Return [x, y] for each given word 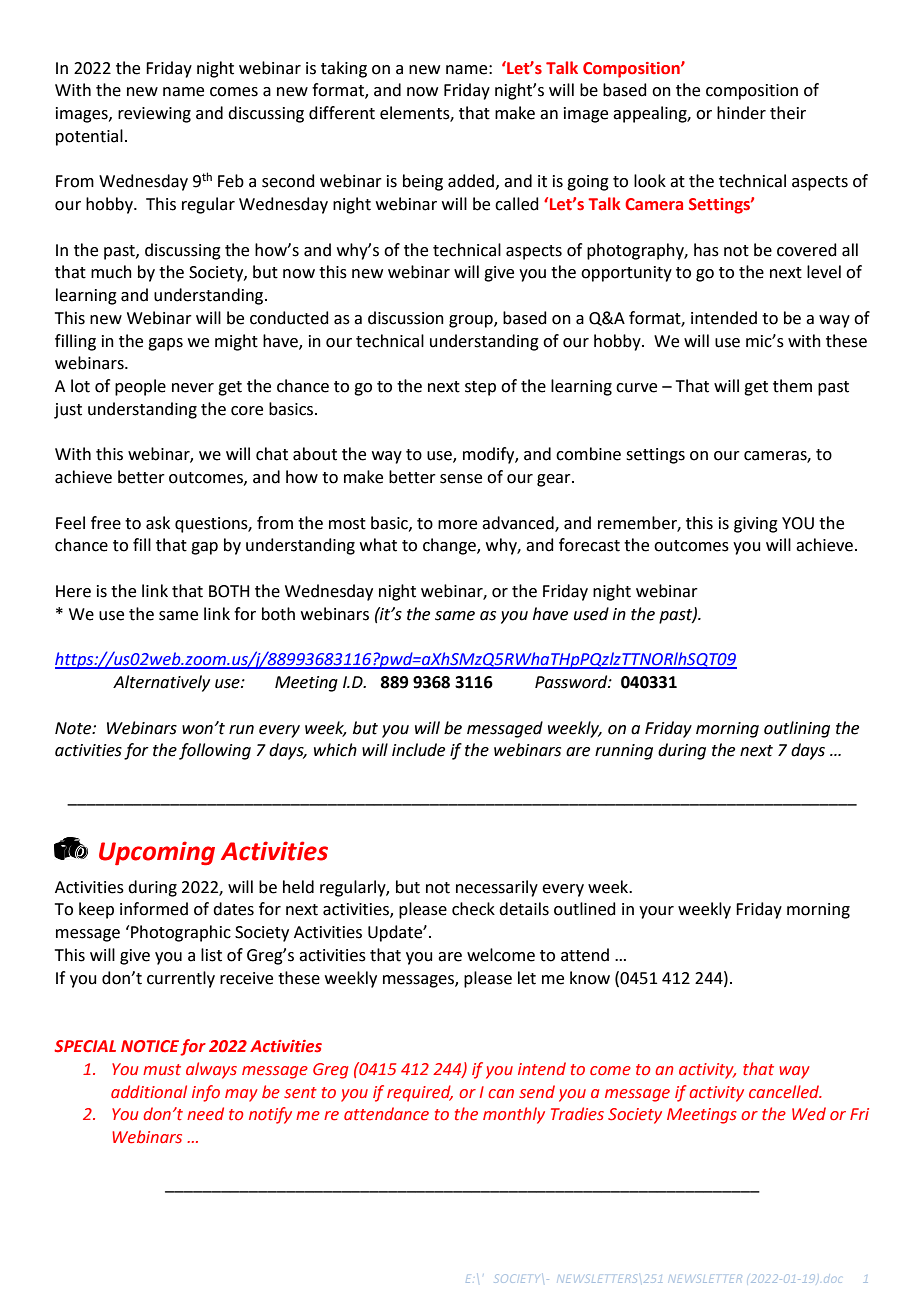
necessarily [497, 888]
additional [149, 1091]
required [420, 1093]
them [792, 386]
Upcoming [157, 853]
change [450, 546]
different [342, 113]
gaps [165, 344]
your [656, 912]
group [472, 321]
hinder [741, 113]
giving [756, 525]
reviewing [154, 115]
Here [73, 591]
